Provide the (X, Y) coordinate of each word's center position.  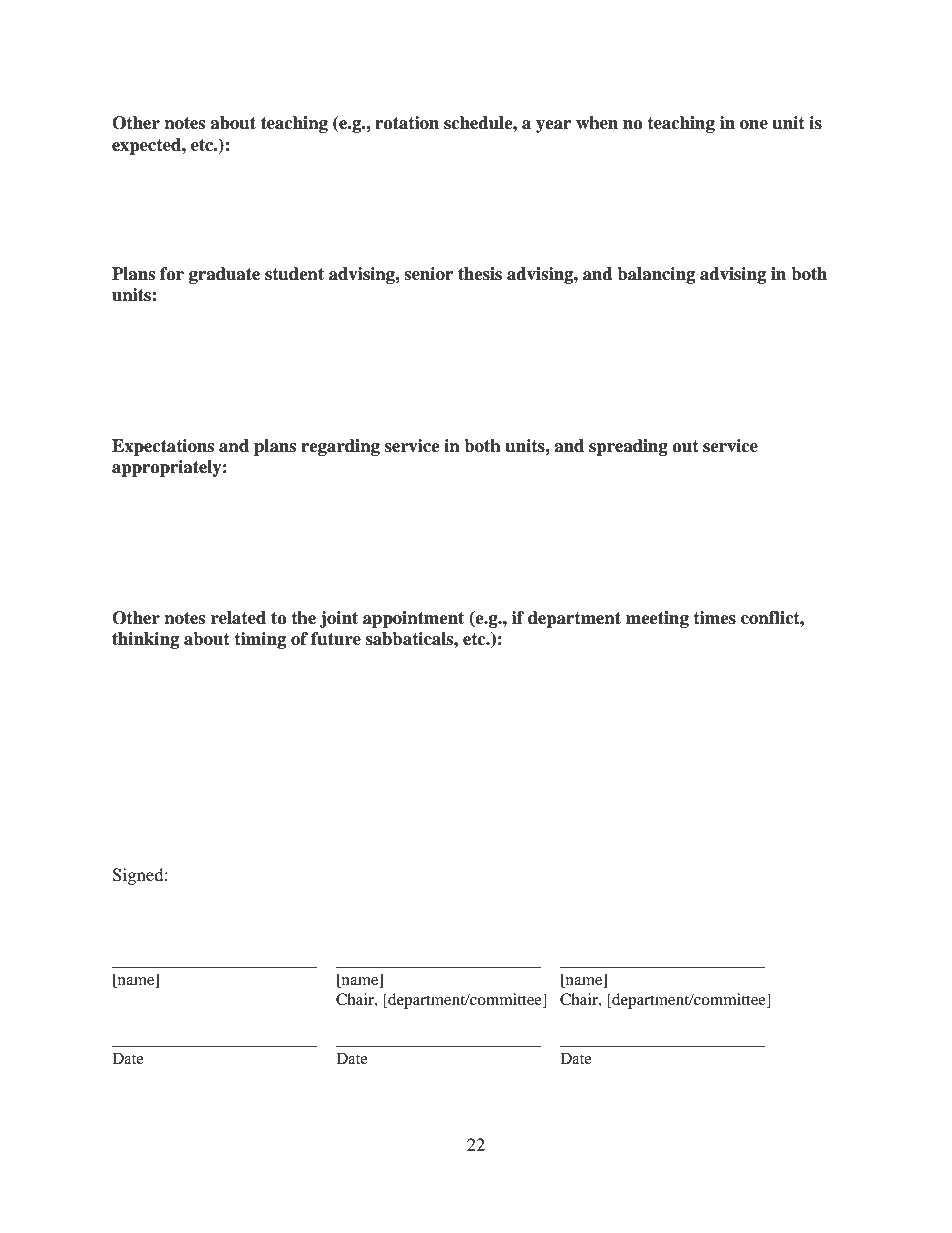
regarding (340, 447)
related (238, 618)
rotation (407, 123)
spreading (628, 447)
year (553, 126)
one (754, 125)
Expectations (163, 447)
